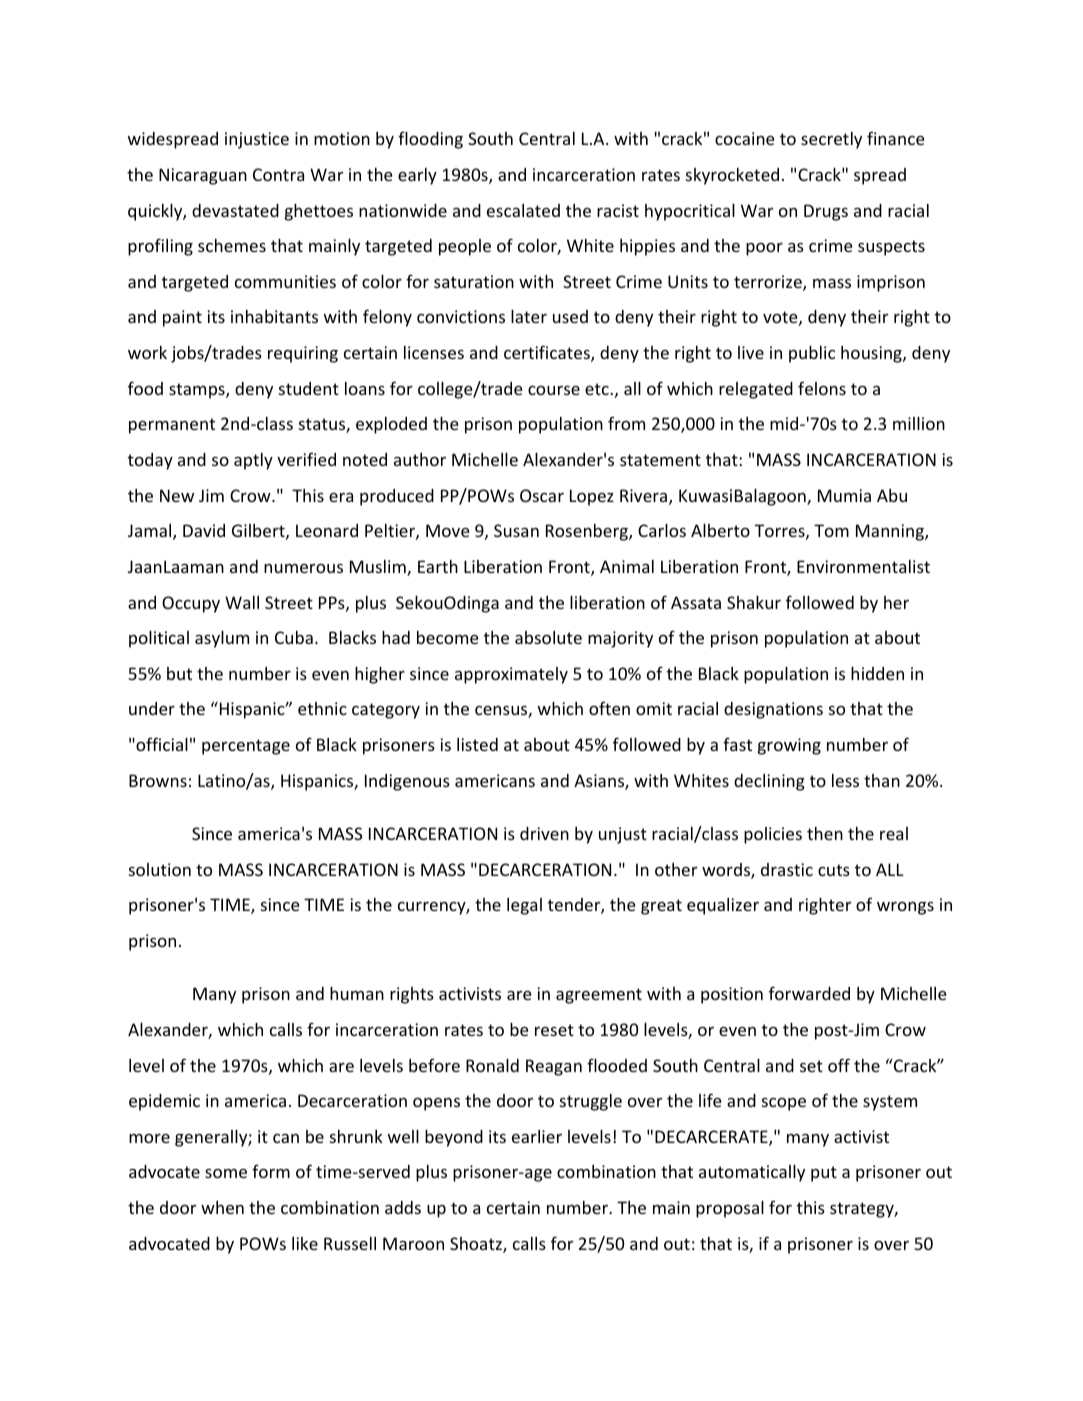 The width and height of the page is (1083, 1401). I want to click on cuts, so click(834, 870).
